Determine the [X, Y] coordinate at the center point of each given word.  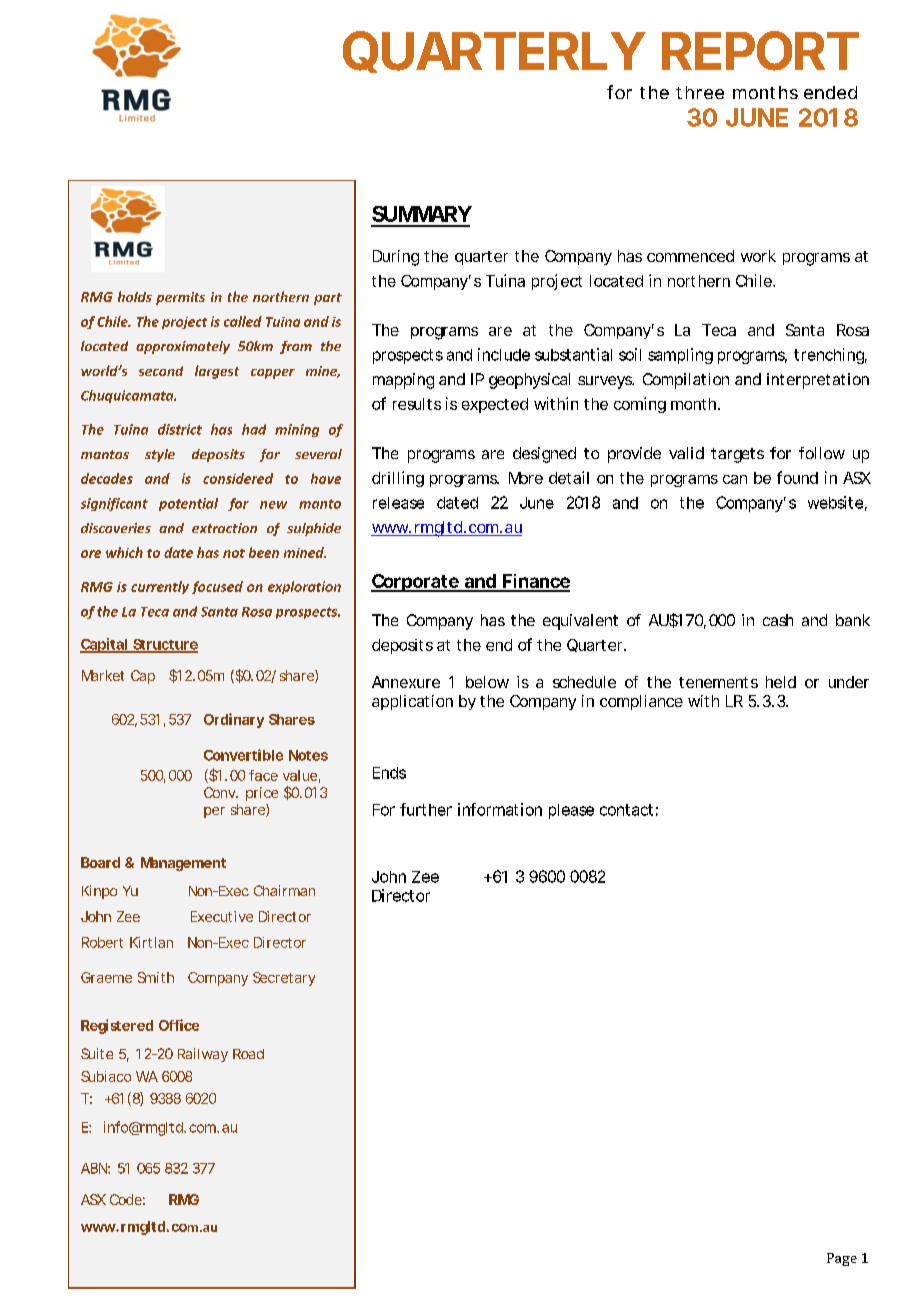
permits [180, 298]
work [758, 256]
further [426, 809]
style [160, 455]
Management [183, 864]
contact [626, 810]
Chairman [284, 890]
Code [126, 1199]
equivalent [580, 622]
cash [778, 620]
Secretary [284, 979]
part [328, 299]
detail [569, 477]
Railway [203, 1055]
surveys [605, 382]
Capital [104, 645]
